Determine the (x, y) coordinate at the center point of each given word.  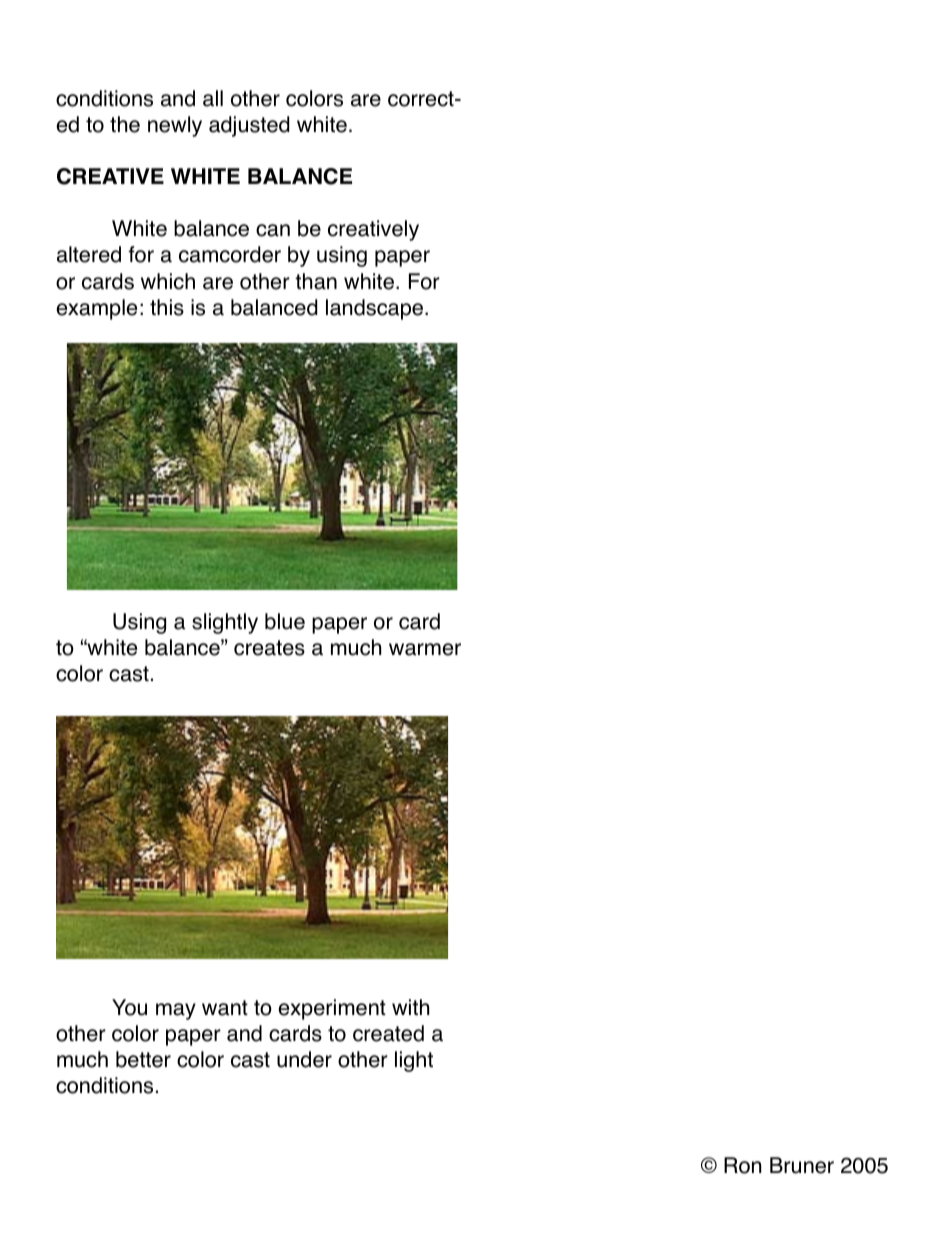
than (316, 281)
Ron (742, 1165)
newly (175, 126)
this (167, 307)
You (129, 1007)
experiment (332, 1009)
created (388, 1033)
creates (269, 648)
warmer (425, 649)
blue (285, 621)
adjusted (249, 126)
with (410, 1007)
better (143, 1059)
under (304, 1059)
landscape (376, 309)
